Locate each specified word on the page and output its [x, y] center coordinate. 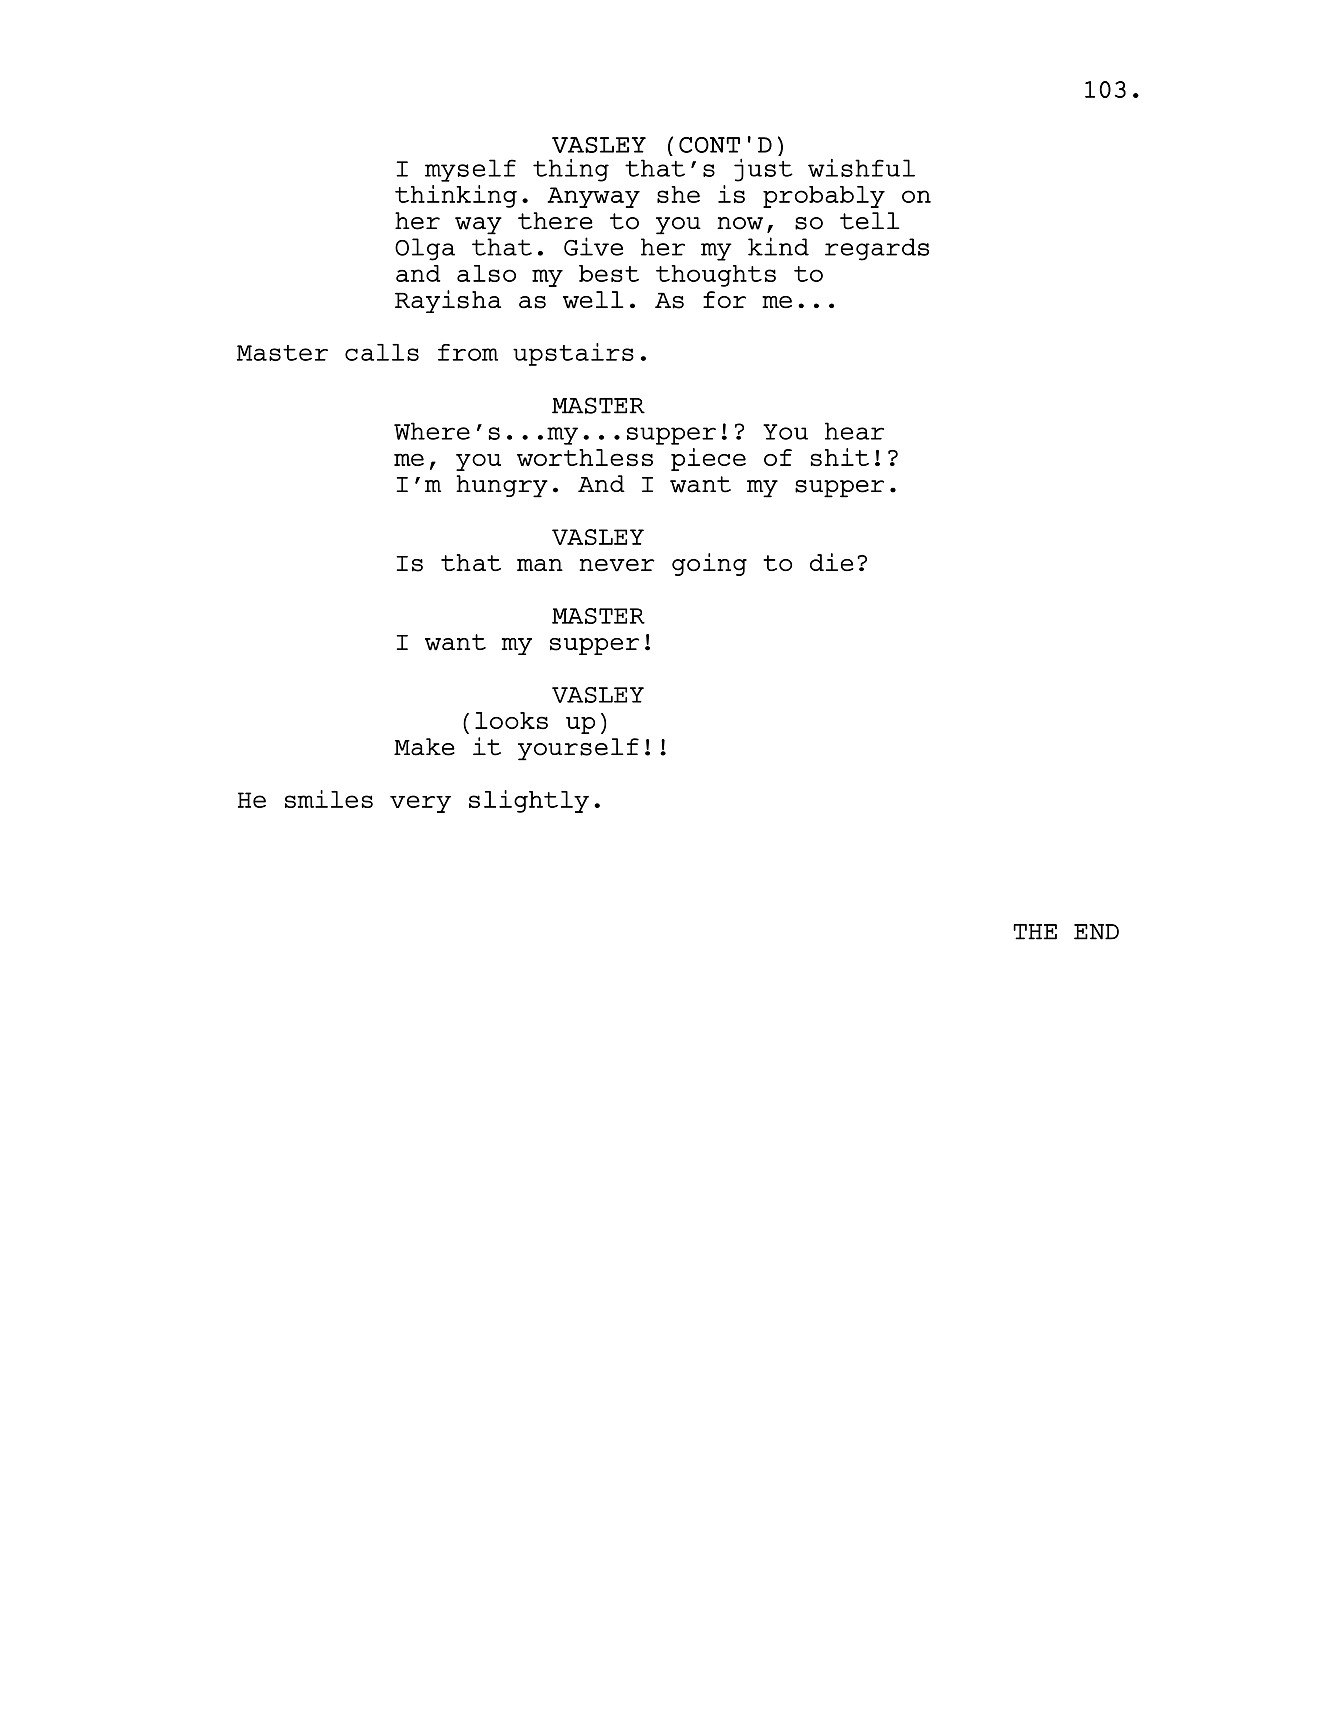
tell [870, 221]
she [678, 194]
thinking [456, 196]
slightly [529, 801]
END [1096, 932]
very [420, 804]
